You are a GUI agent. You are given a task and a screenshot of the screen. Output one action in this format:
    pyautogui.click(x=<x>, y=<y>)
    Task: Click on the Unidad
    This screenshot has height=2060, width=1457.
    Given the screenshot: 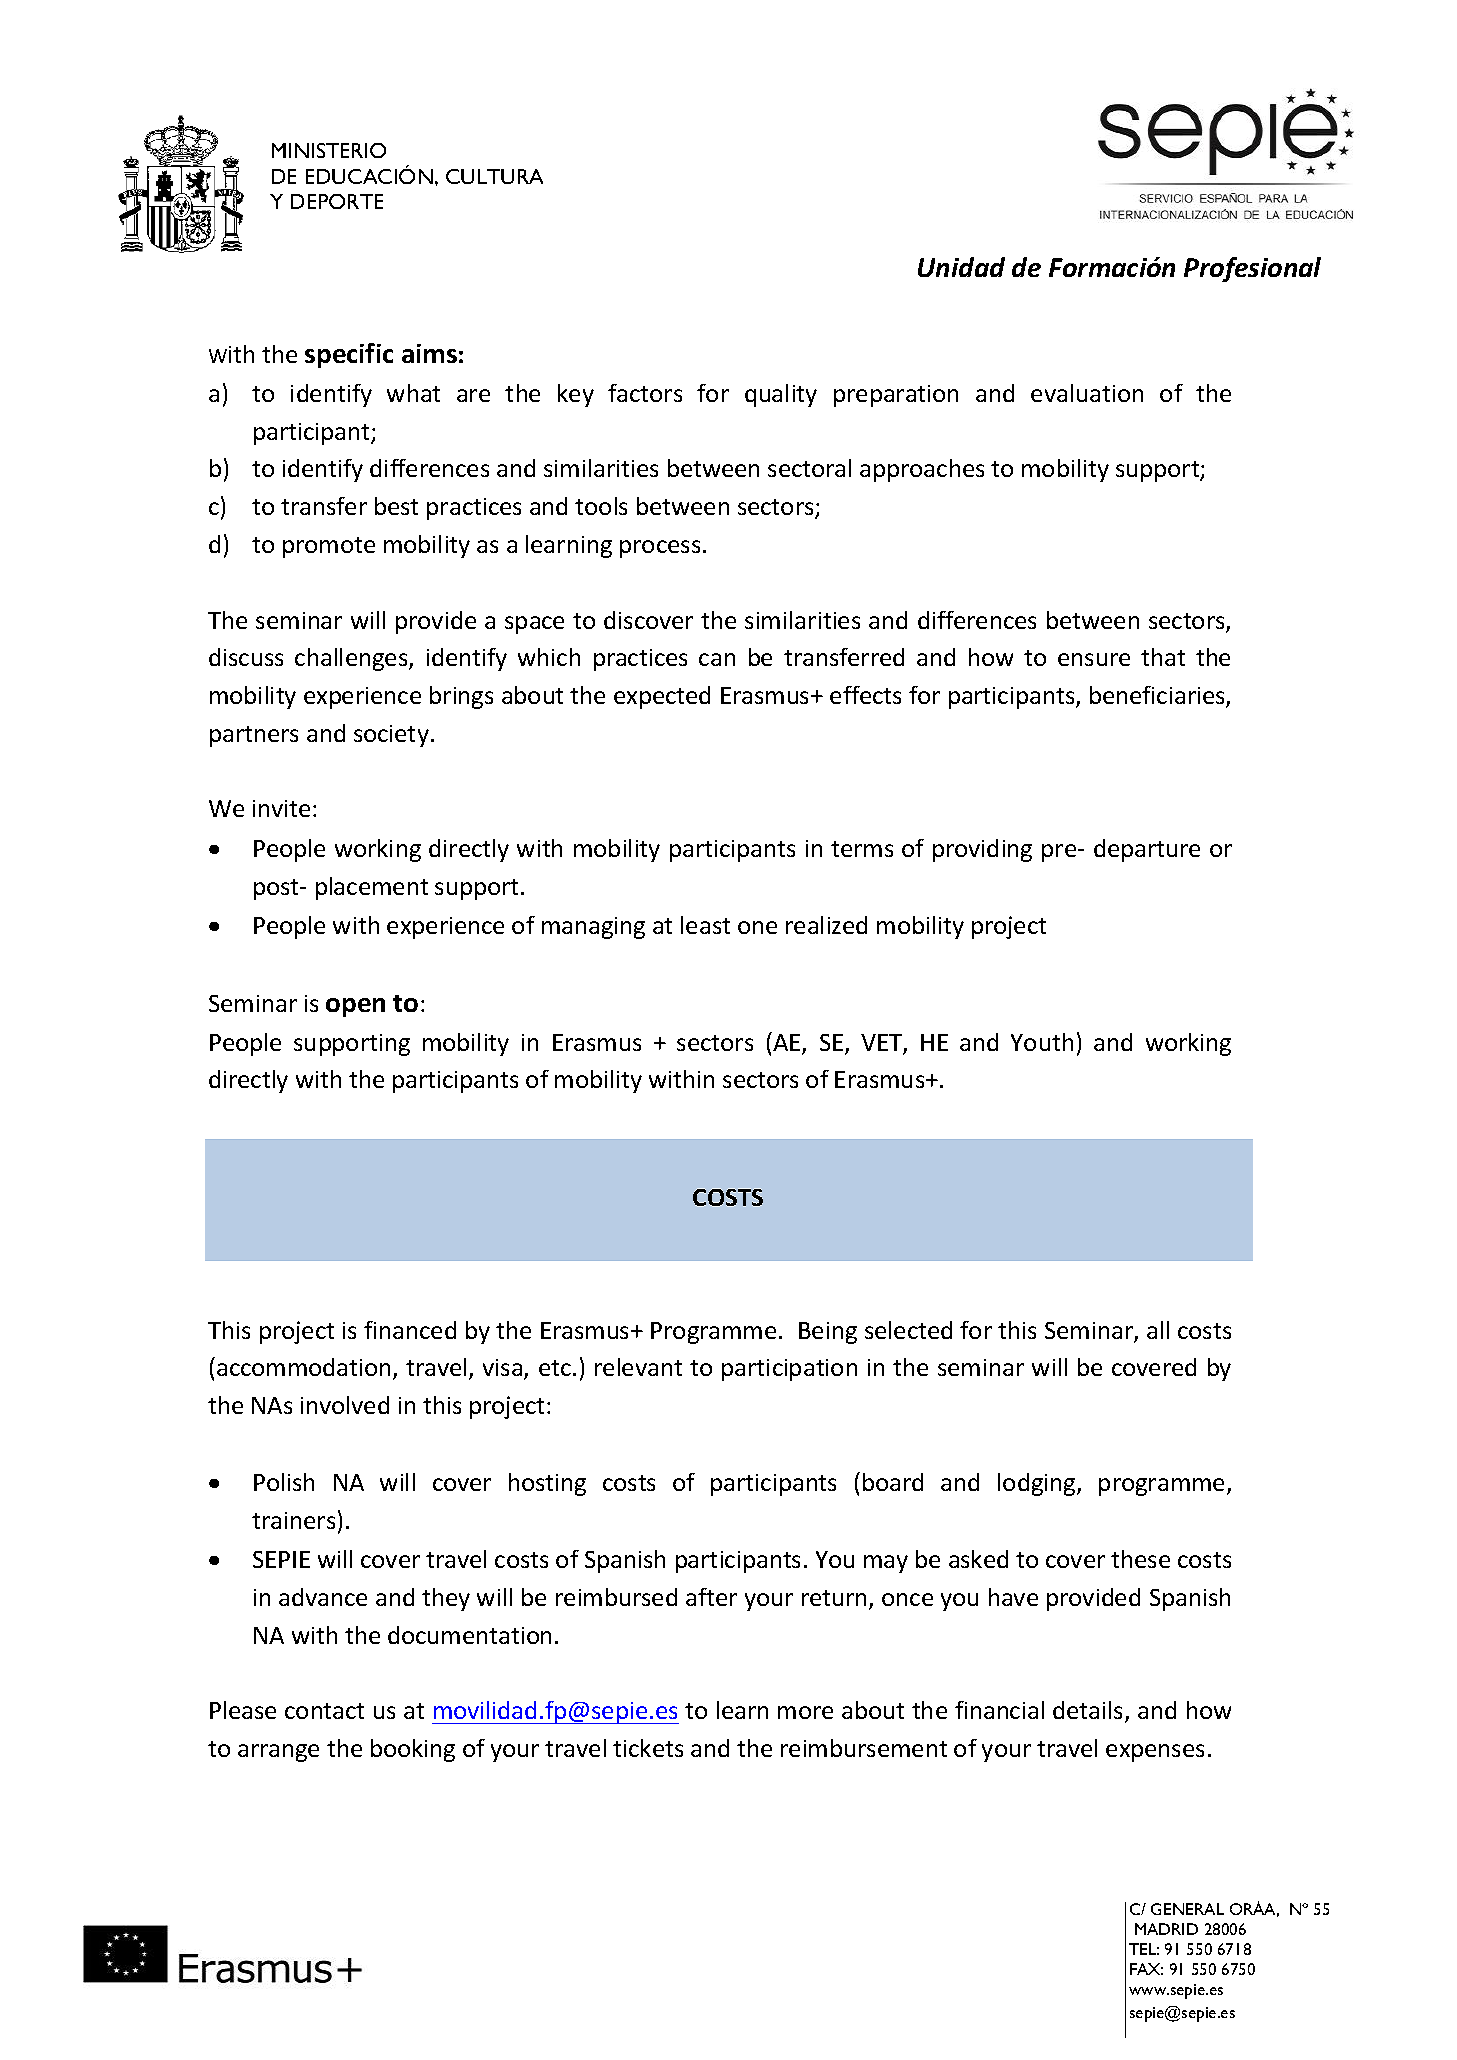 What is the action you would take?
    pyautogui.click(x=961, y=267)
